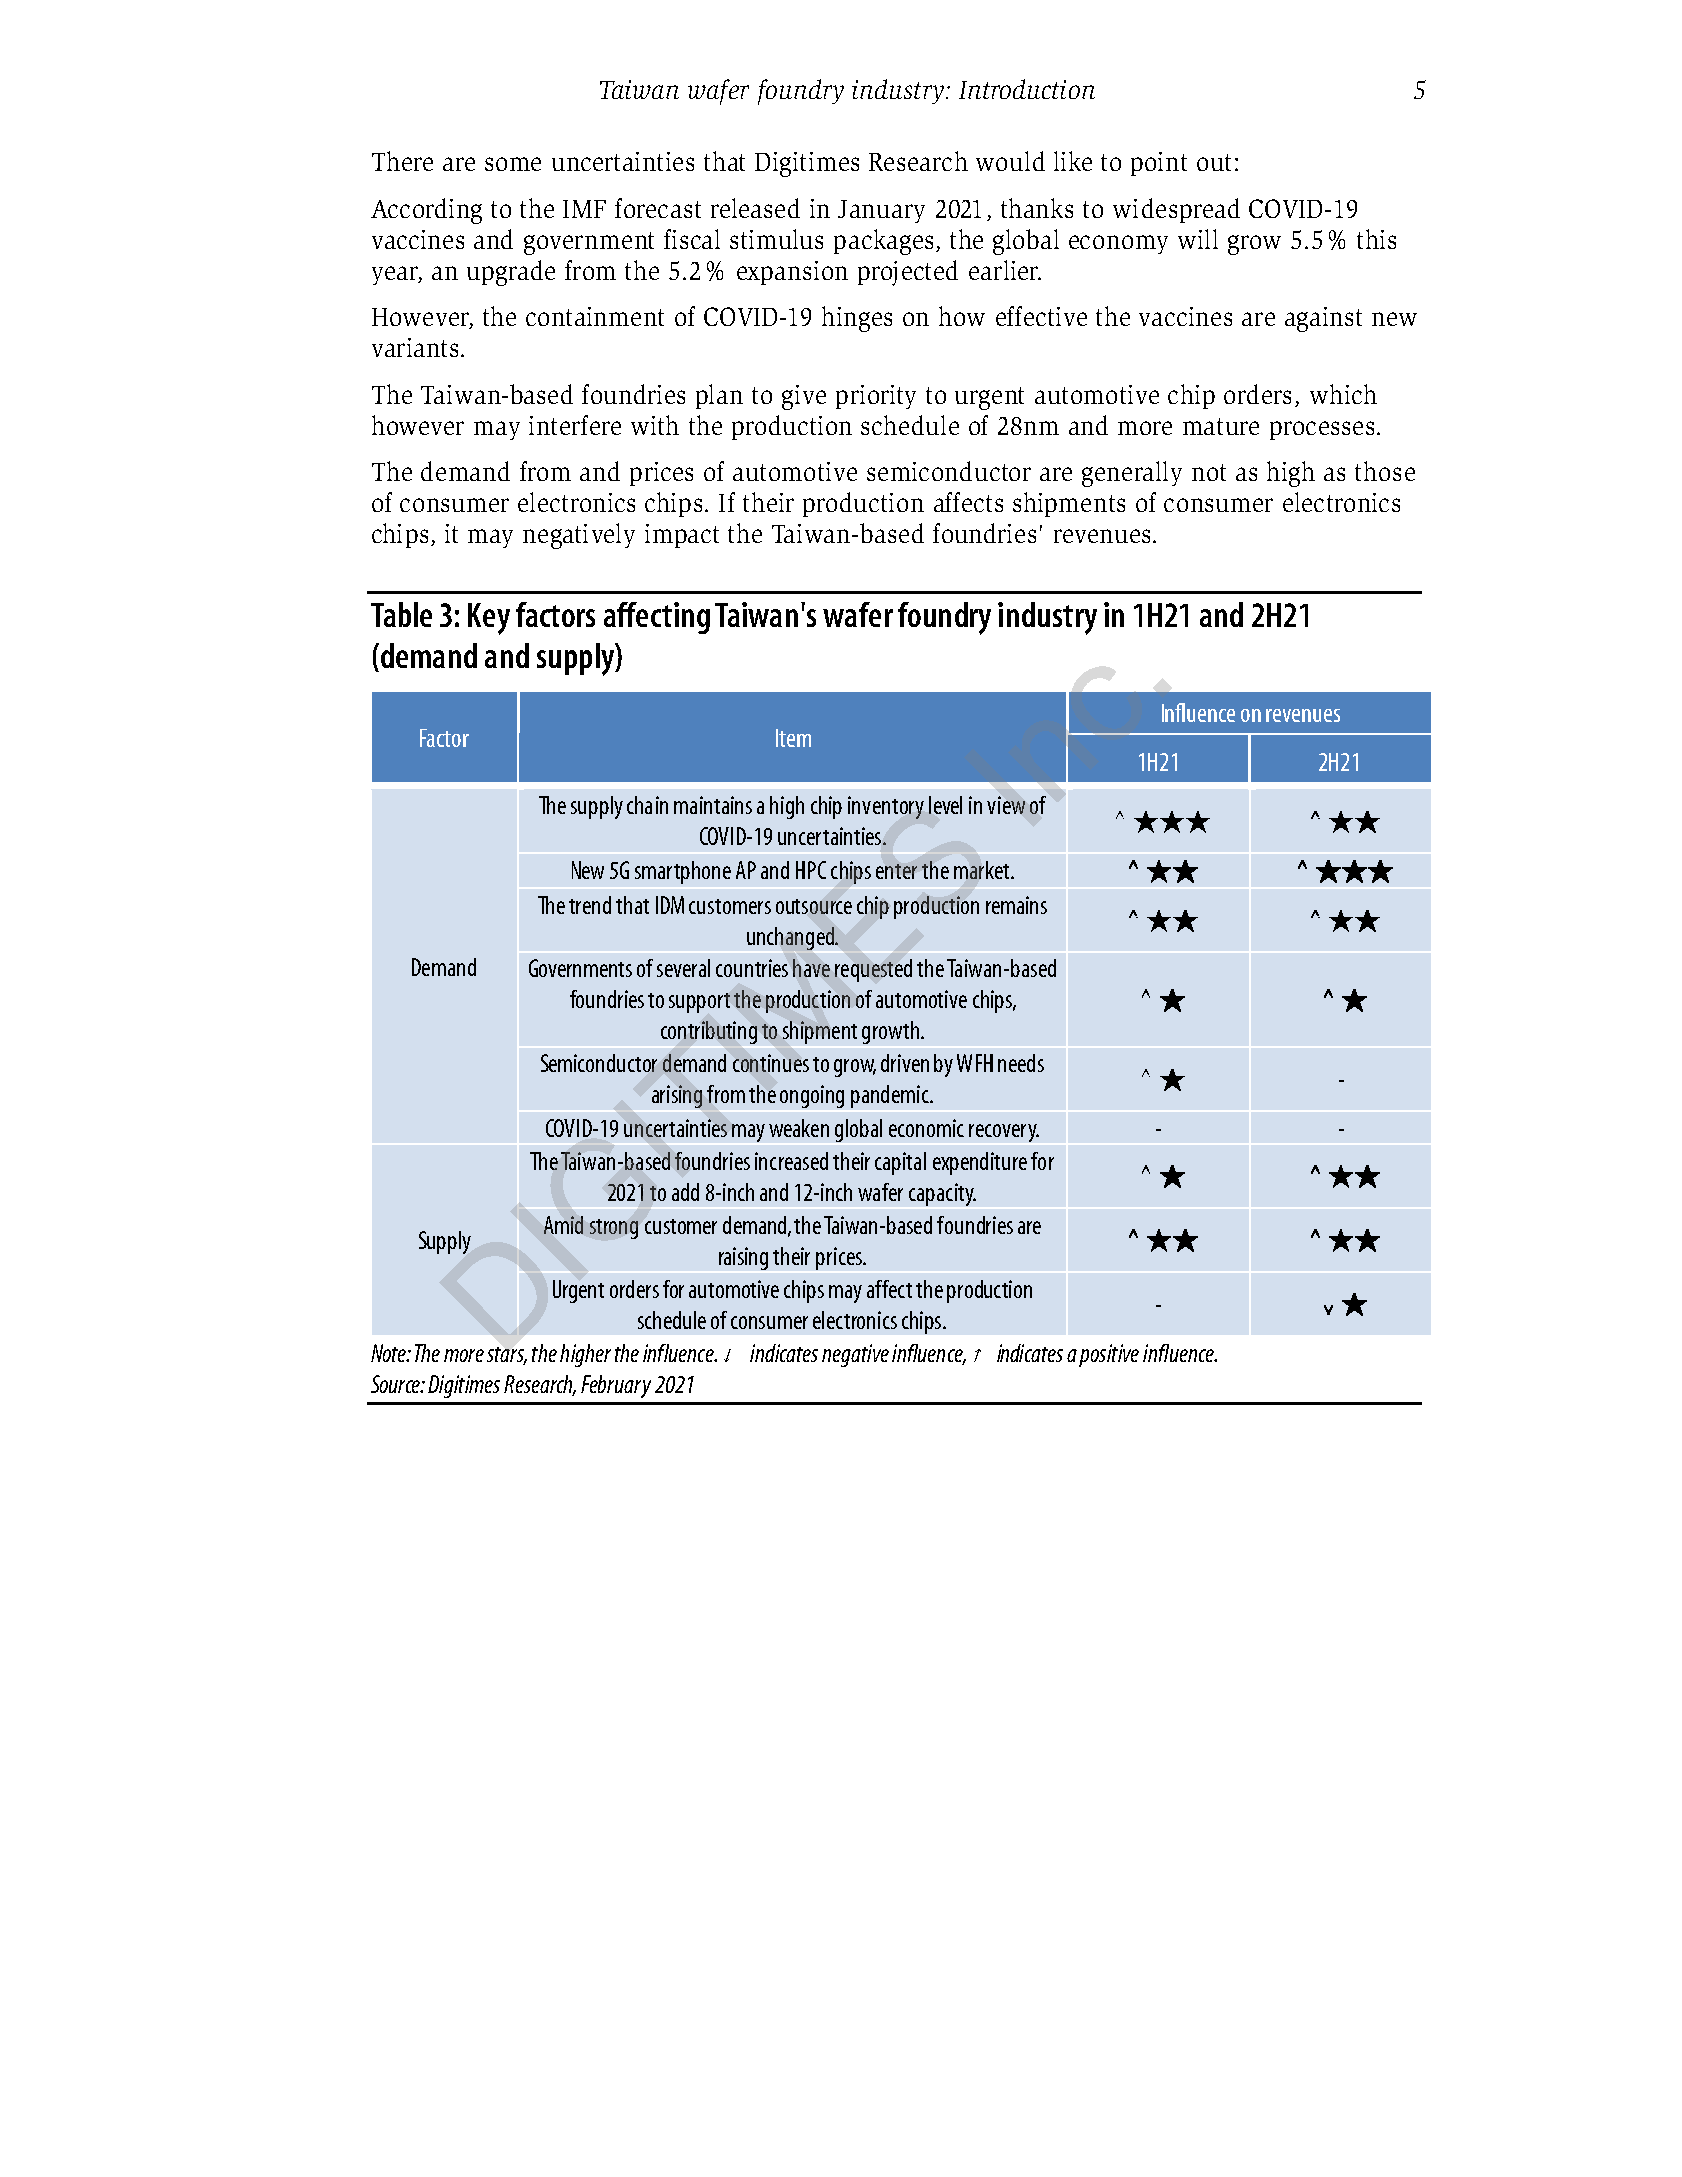 This screenshot has width=1682, height=2177. What do you see at coordinates (1006, 805) in the screenshot?
I see `view` at bounding box center [1006, 805].
